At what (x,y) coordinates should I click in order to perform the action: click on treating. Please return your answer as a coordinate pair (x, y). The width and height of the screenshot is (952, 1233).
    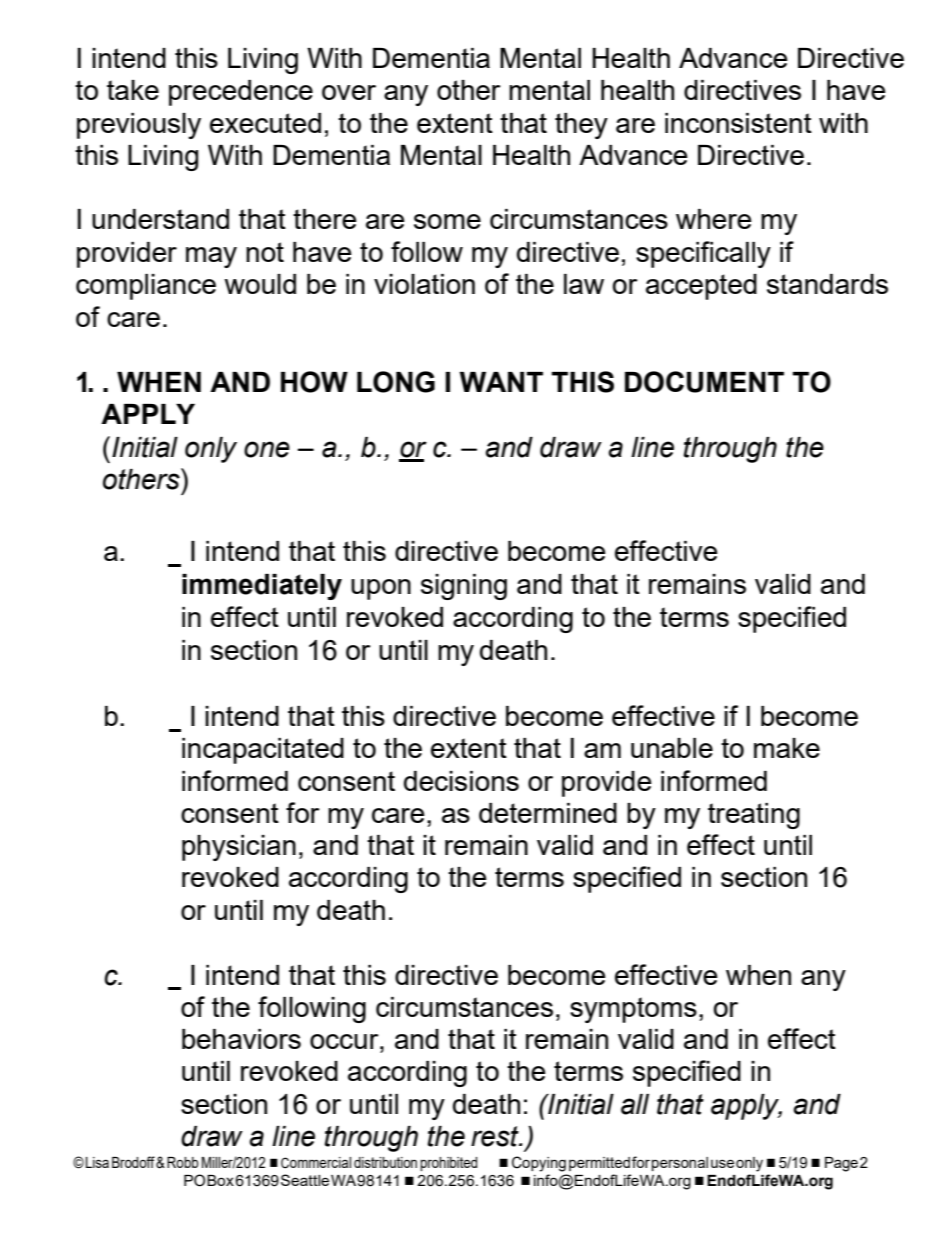
    Looking at the image, I should click on (754, 816).
